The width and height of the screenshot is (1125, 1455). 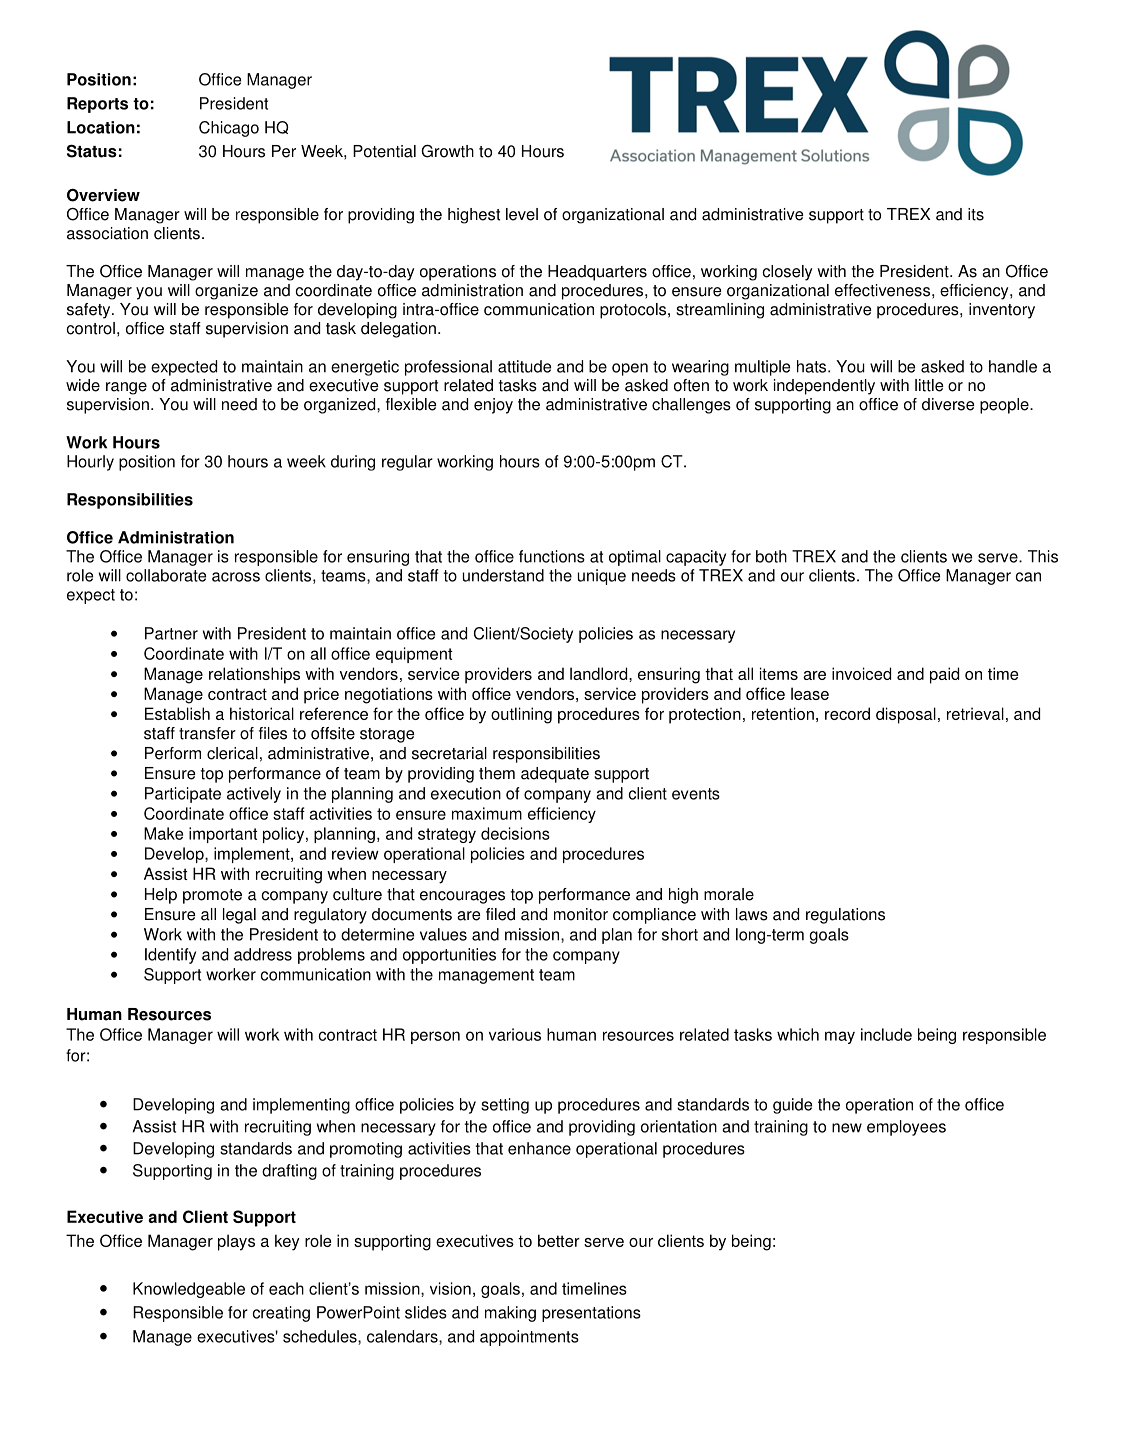 I want to click on its, so click(x=976, y=214).
